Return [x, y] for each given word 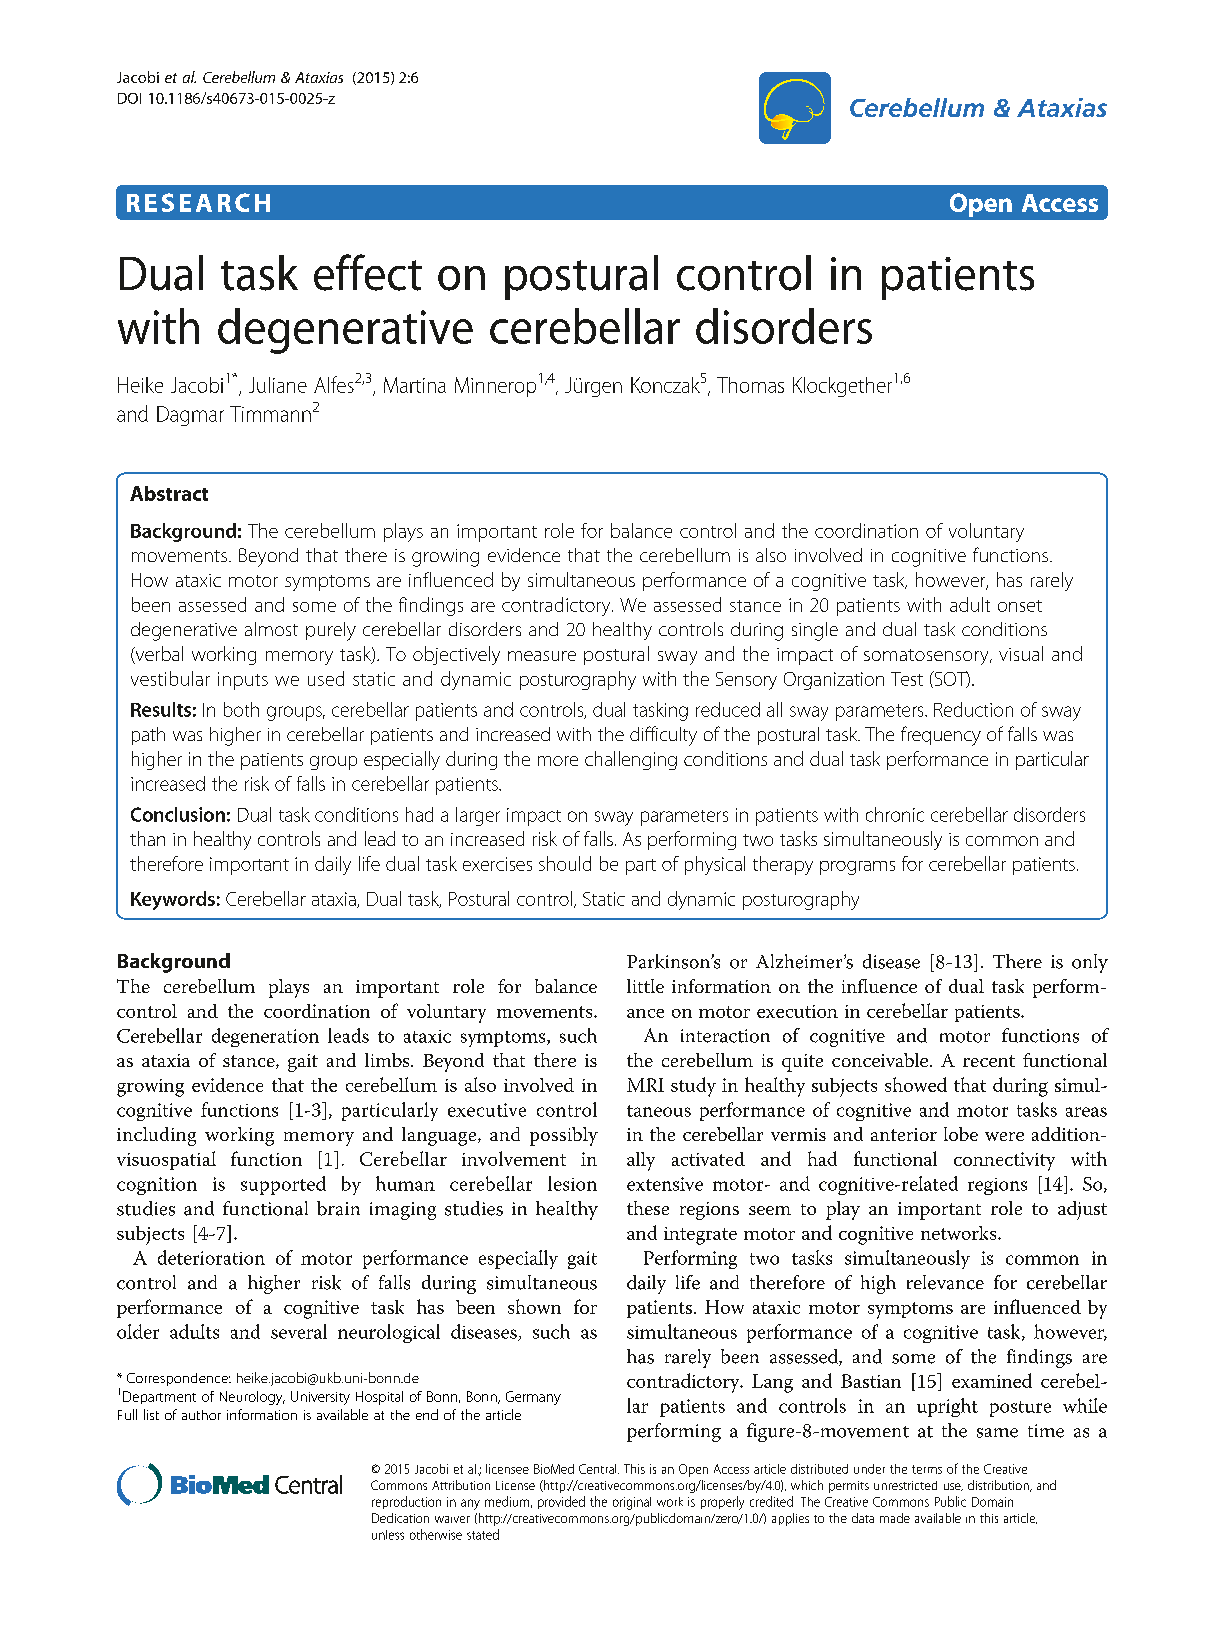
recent [989, 1061]
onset [1020, 606]
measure [542, 656]
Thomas [750, 385]
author [201, 1415]
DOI [129, 98]
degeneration [265, 1037]
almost [271, 629]
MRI [645, 1085]
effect [368, 272]
